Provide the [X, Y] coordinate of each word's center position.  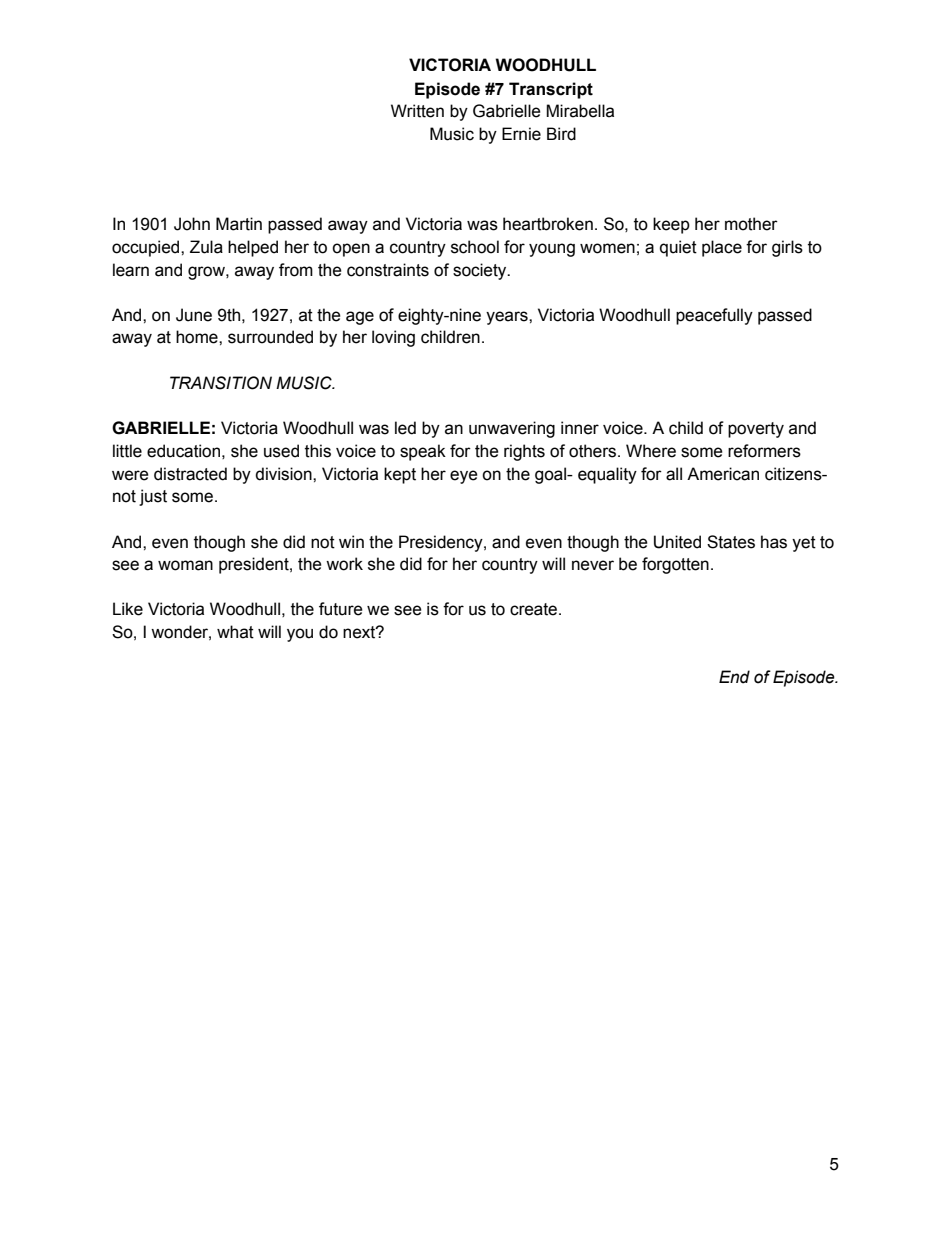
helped [253, 248]
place [722, 248]
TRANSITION [221, 383]
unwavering [512, 429]
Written [417, 111]
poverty [756, 430]
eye [464, 477]
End [734, 677]
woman [185, 565]
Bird [561, 134]
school [475, 247]
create [535, 609]
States [731, 542]
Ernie [521, 134]
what [235, 632]
